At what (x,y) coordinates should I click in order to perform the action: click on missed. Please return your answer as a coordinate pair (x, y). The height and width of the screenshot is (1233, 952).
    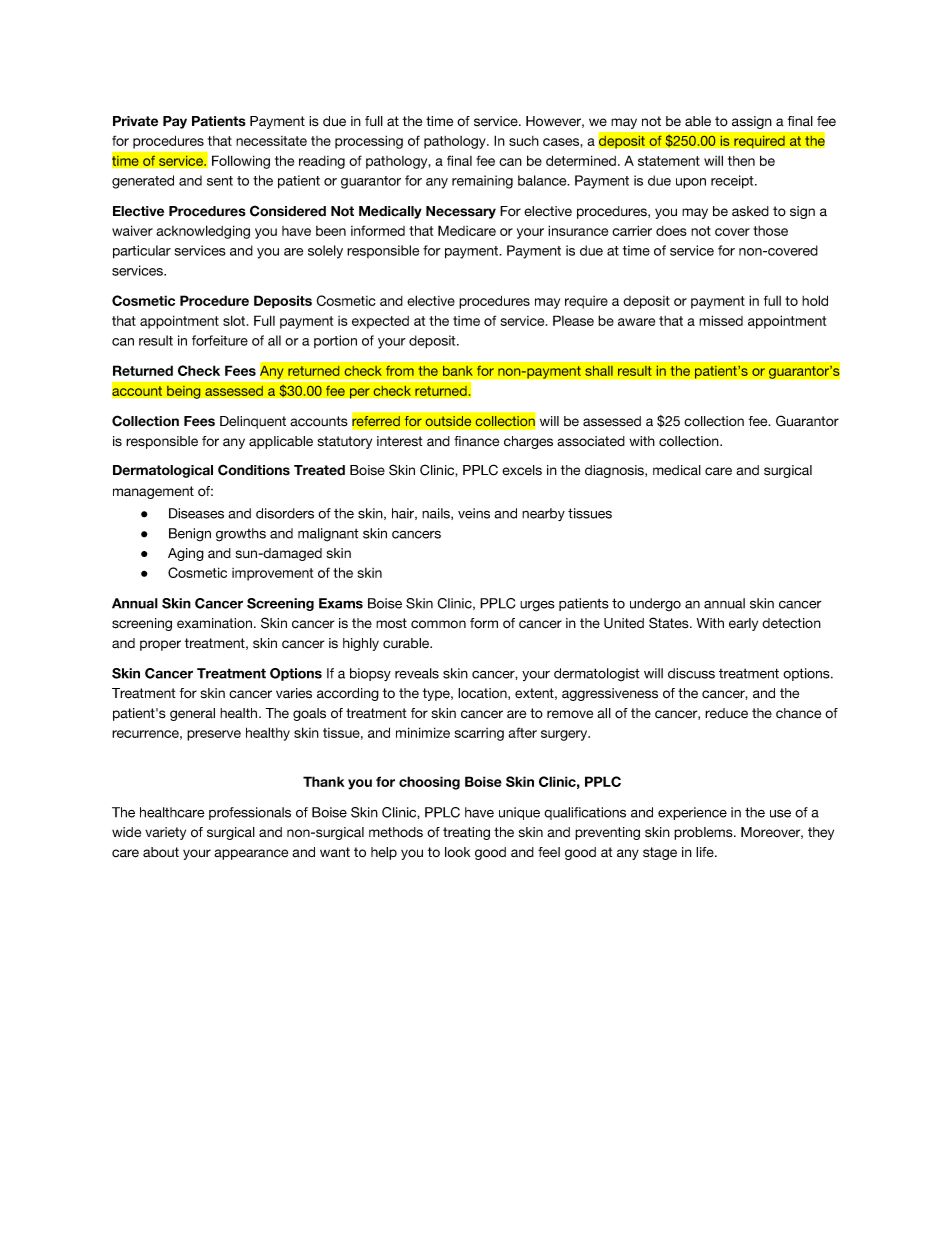
    Looking at the image, I should click on (721, 320).
